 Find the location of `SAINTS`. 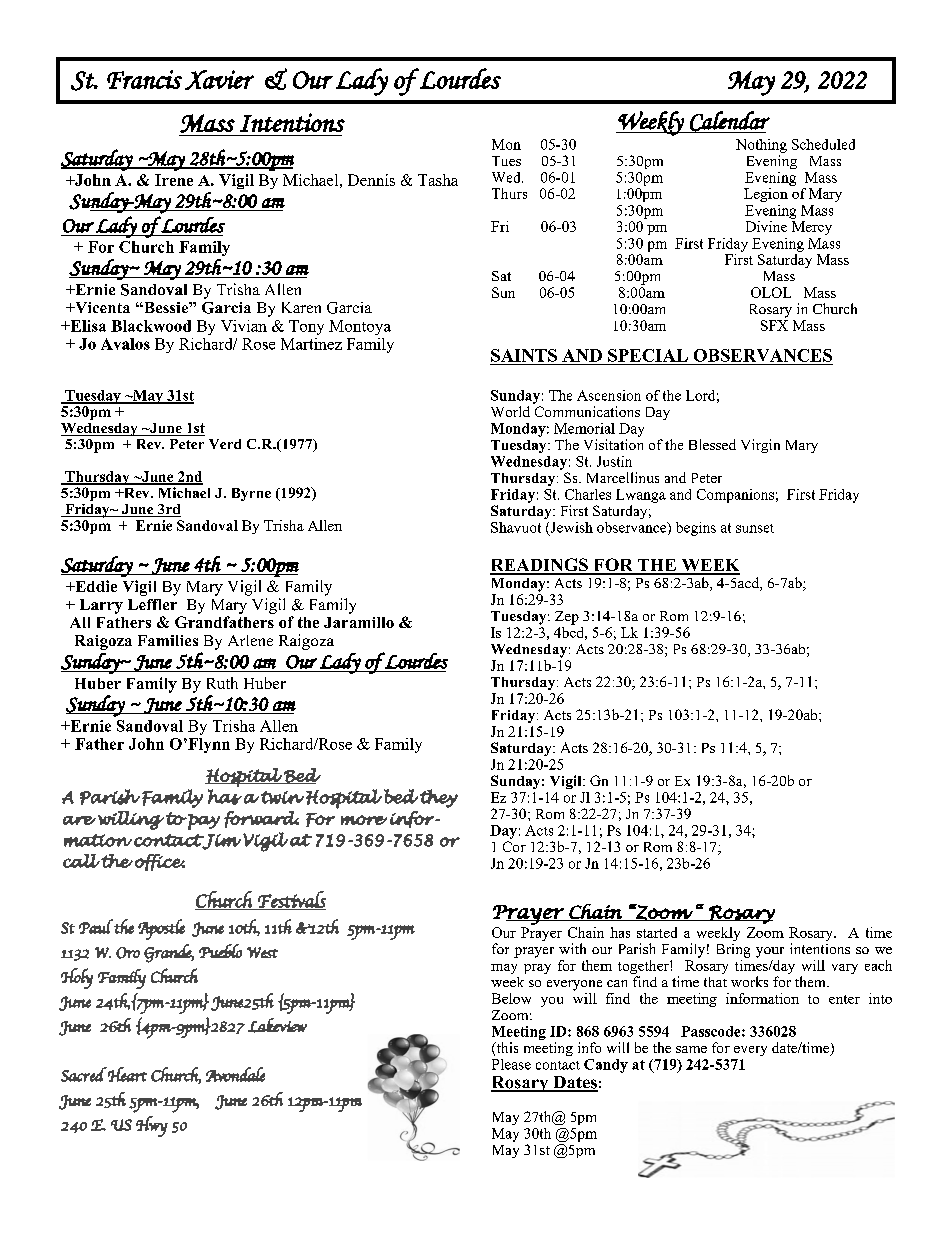

SAINTS is located at coordinates (524, 355).
